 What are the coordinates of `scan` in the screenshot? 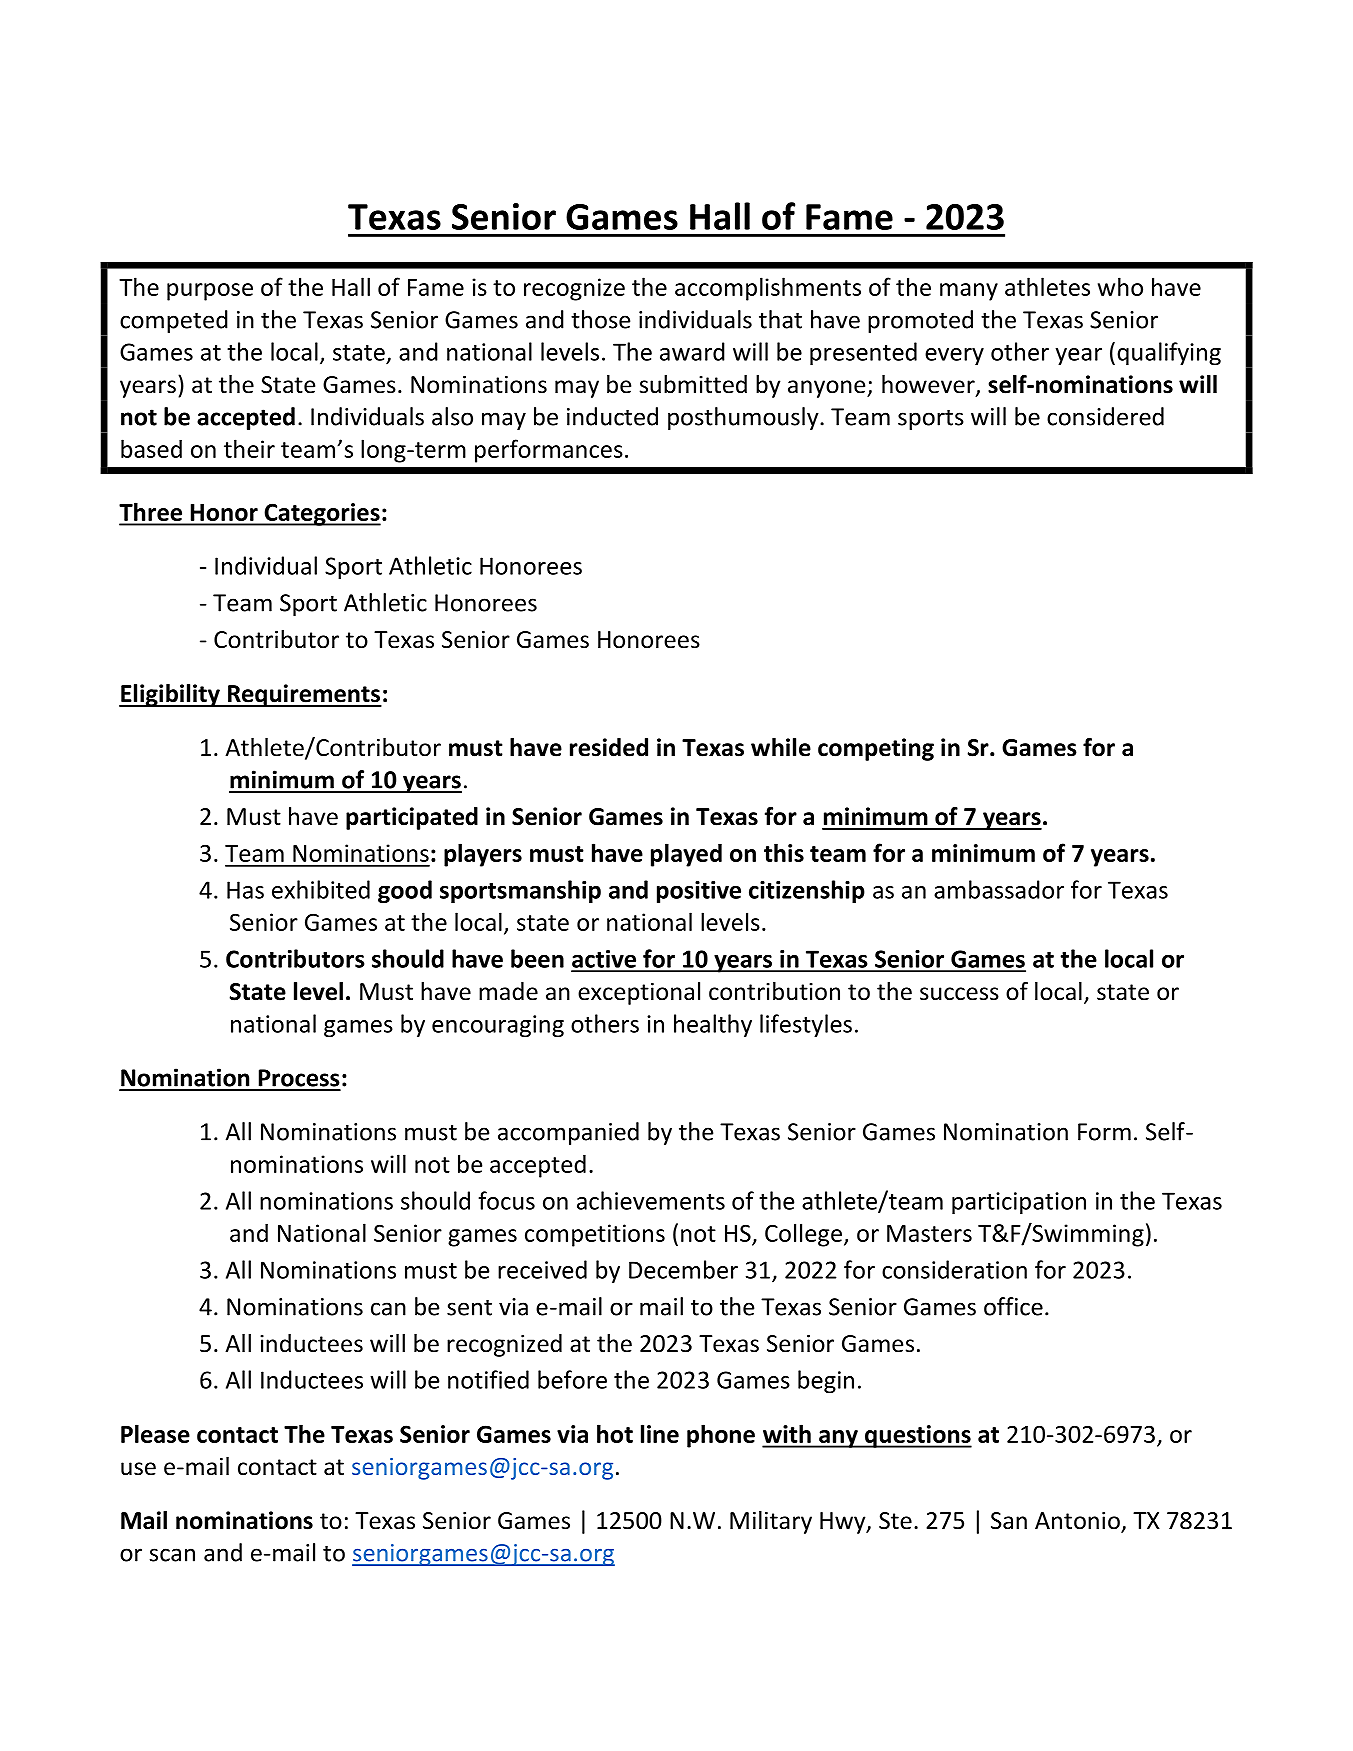 It's located at (172, 1555).
